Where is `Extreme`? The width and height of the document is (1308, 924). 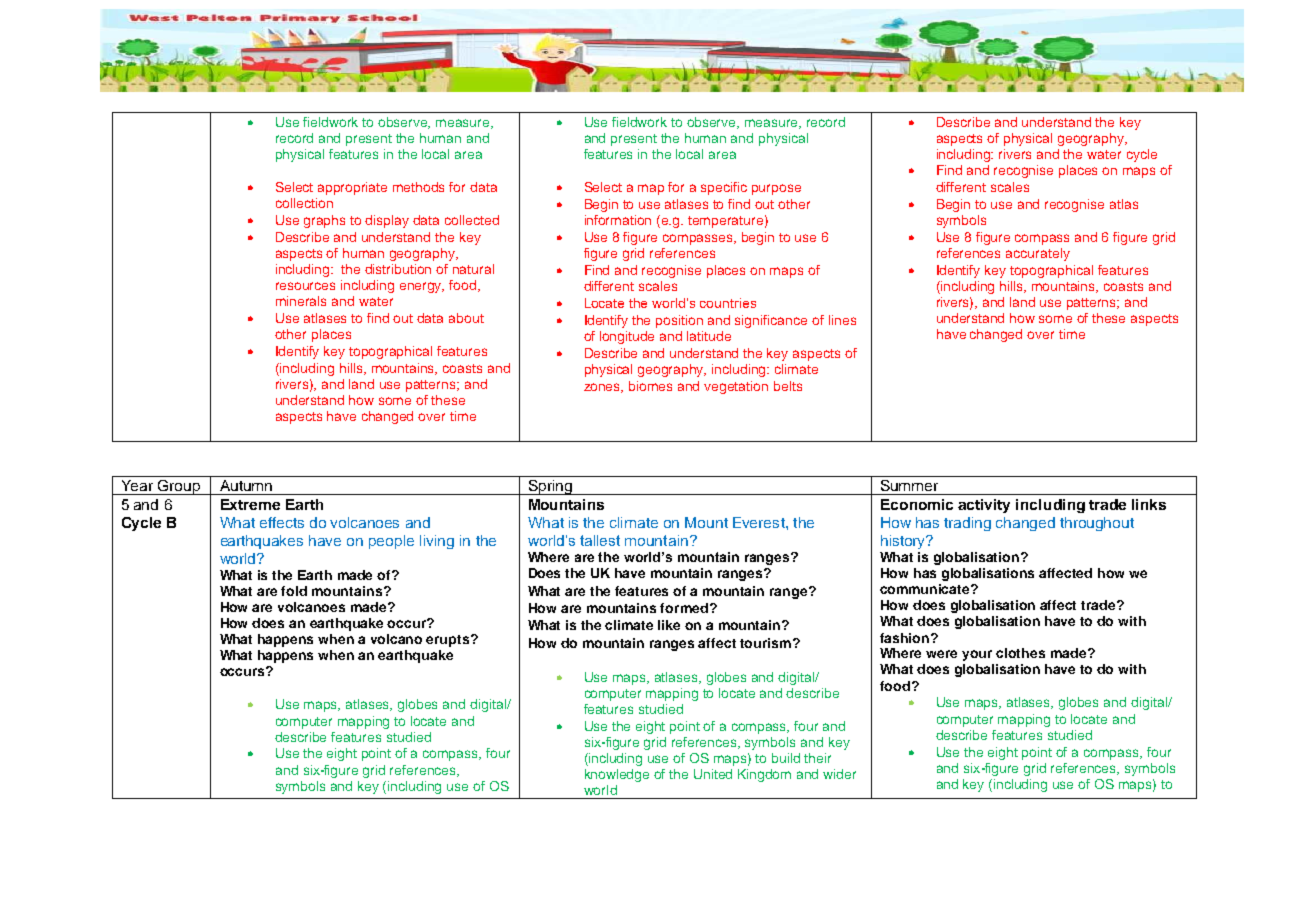
Extreme is located at coordinates (250, 504).
